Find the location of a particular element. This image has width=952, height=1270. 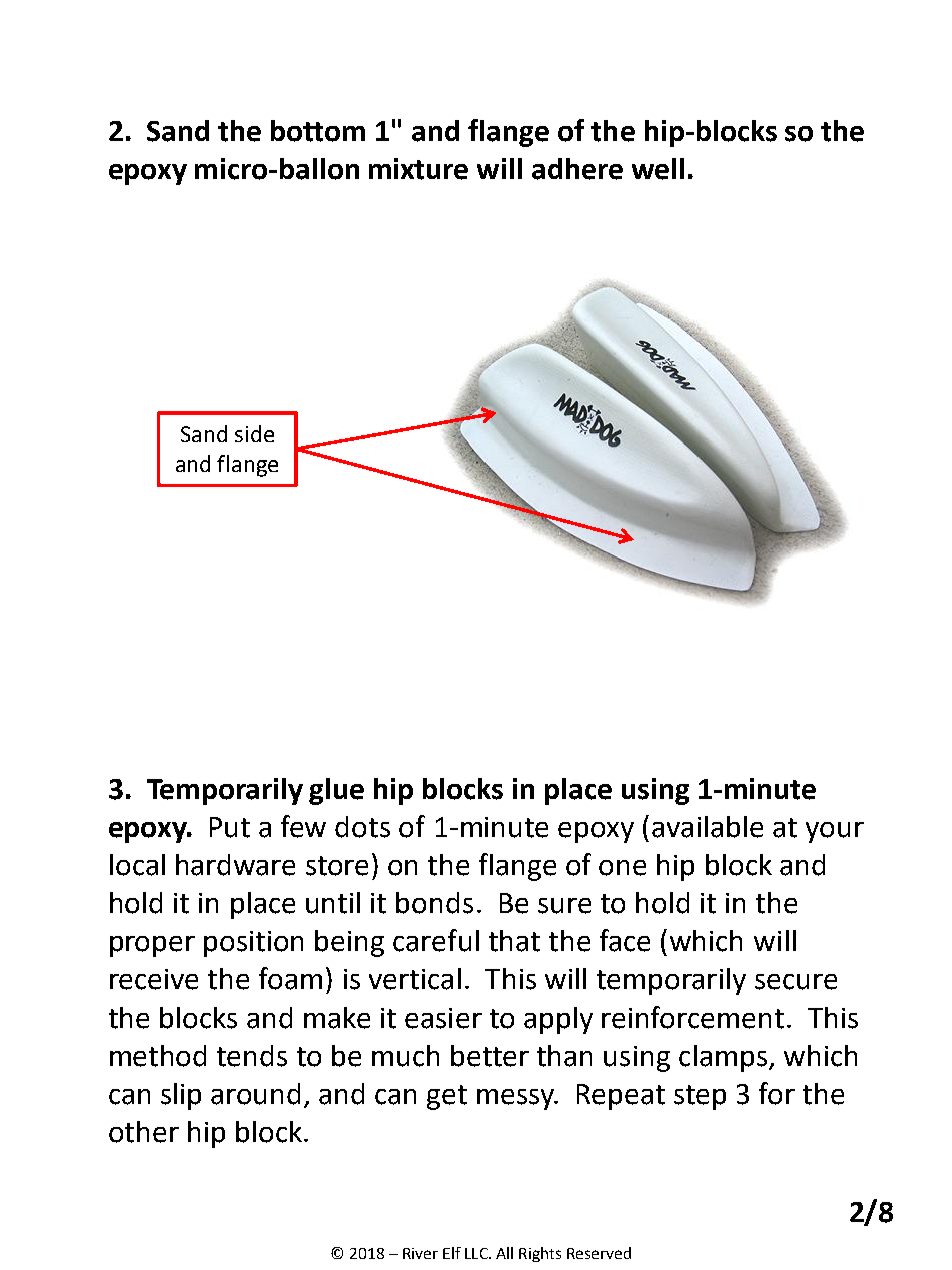

available is located at coordinates (707, 827).
